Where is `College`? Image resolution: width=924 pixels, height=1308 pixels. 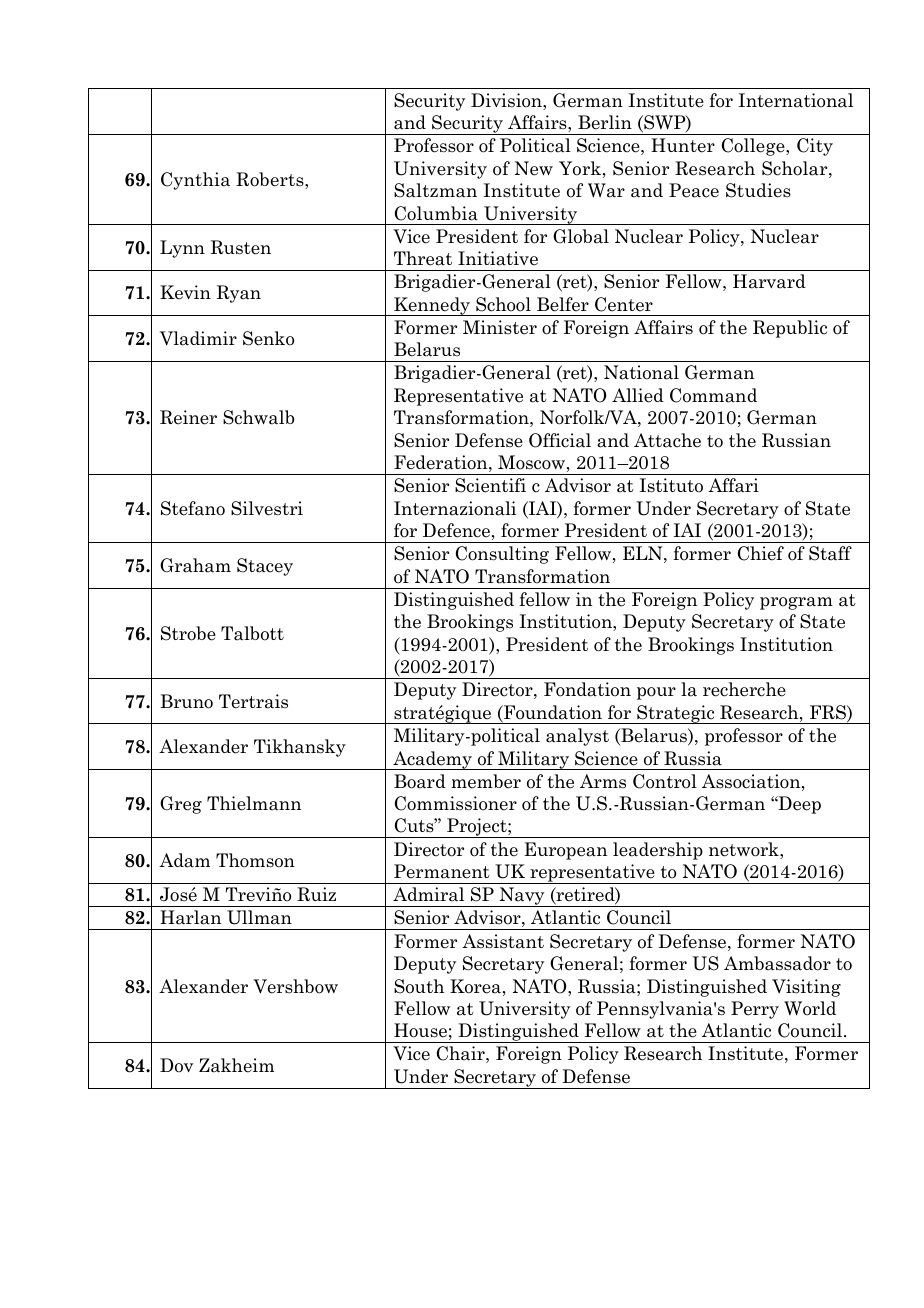 College is located at coordinates (754, 147).
